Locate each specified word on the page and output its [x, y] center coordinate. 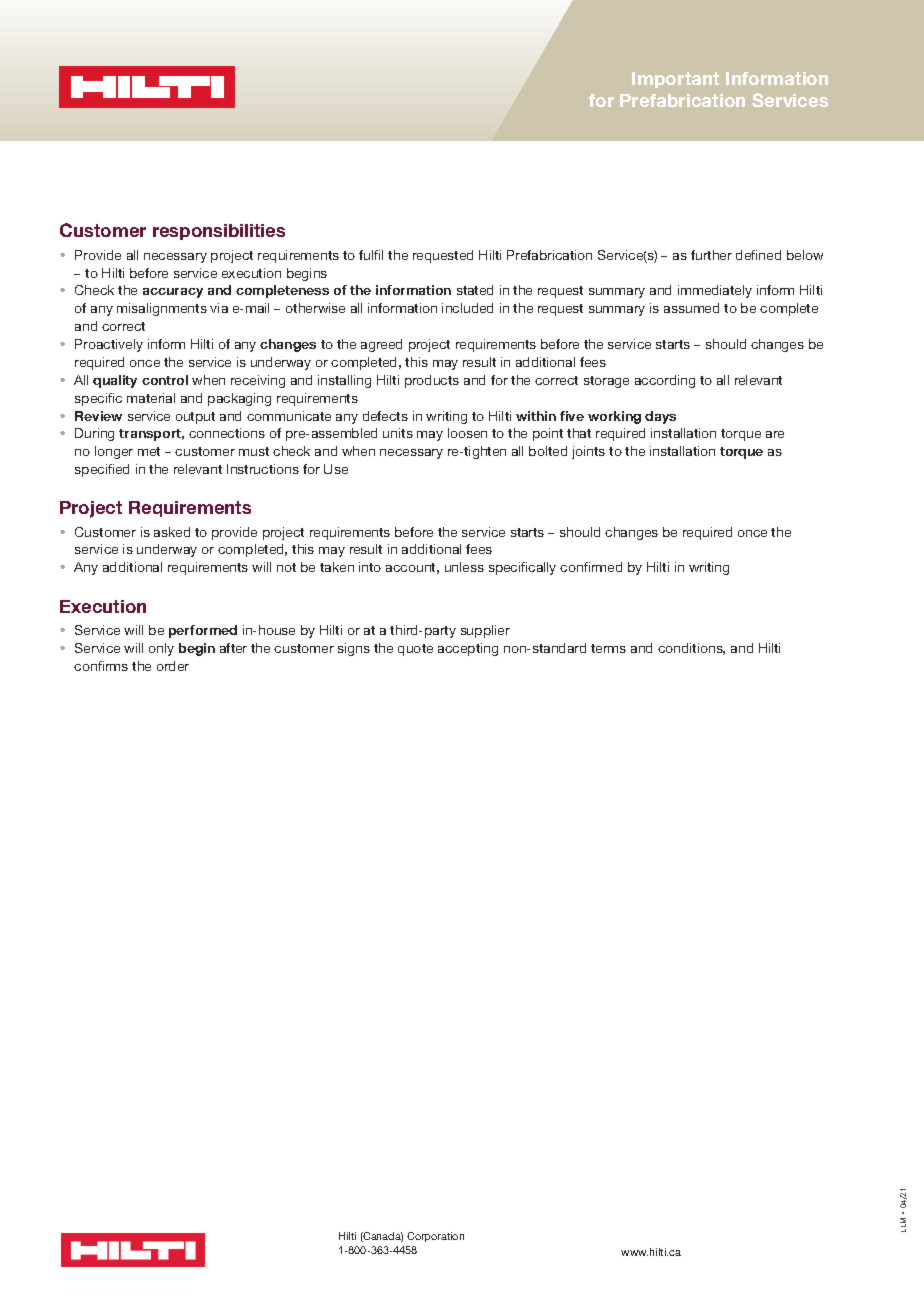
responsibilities [219, 232]
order [173, 666]
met [149, 451]
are [775, 434]
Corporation [435, 1237]
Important [675, 80]
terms [608, 648]
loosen [467, 433]
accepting [468, 649]
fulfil [371, 255]
